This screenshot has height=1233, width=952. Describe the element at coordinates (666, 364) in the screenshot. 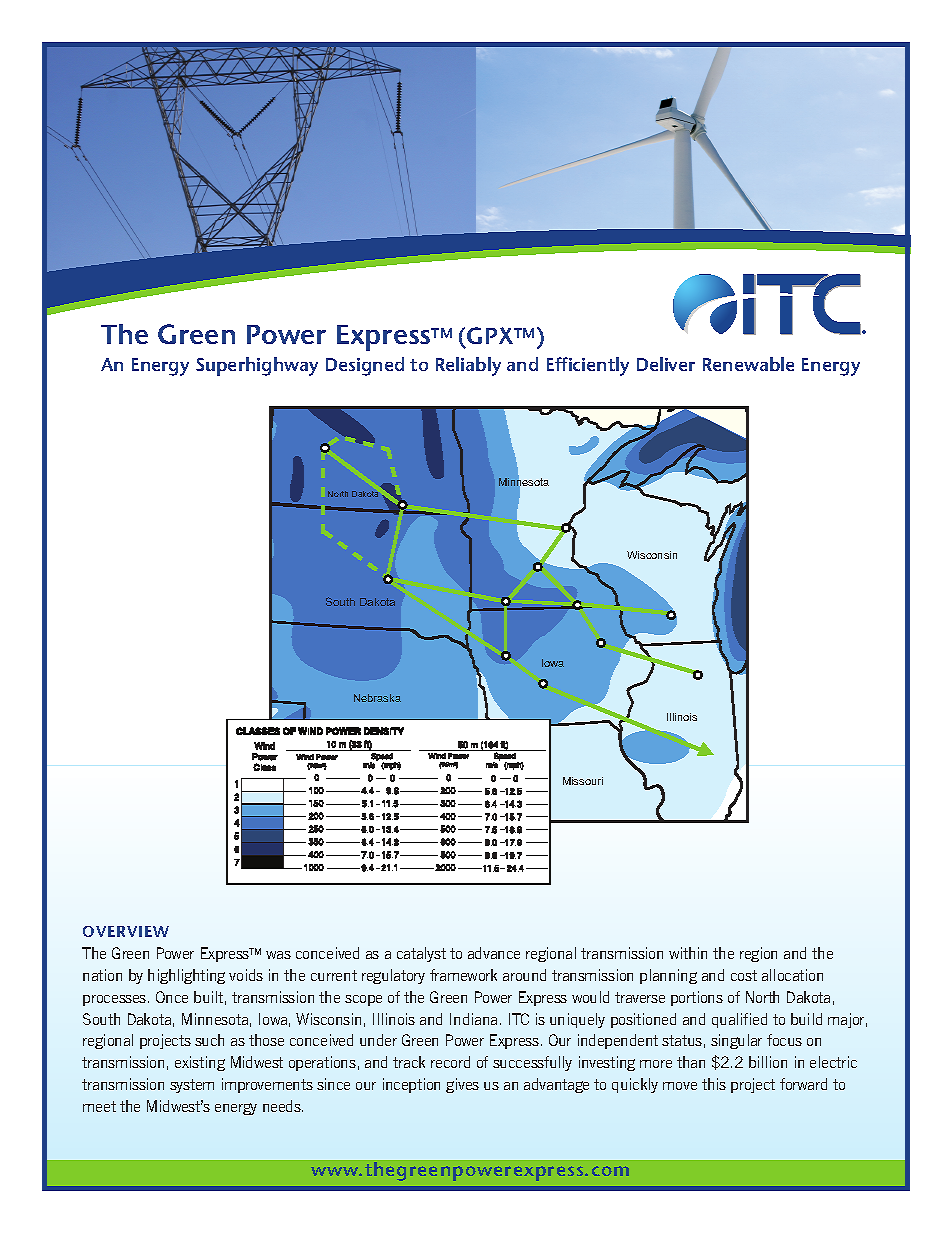

I see `Deliver` at that location.
